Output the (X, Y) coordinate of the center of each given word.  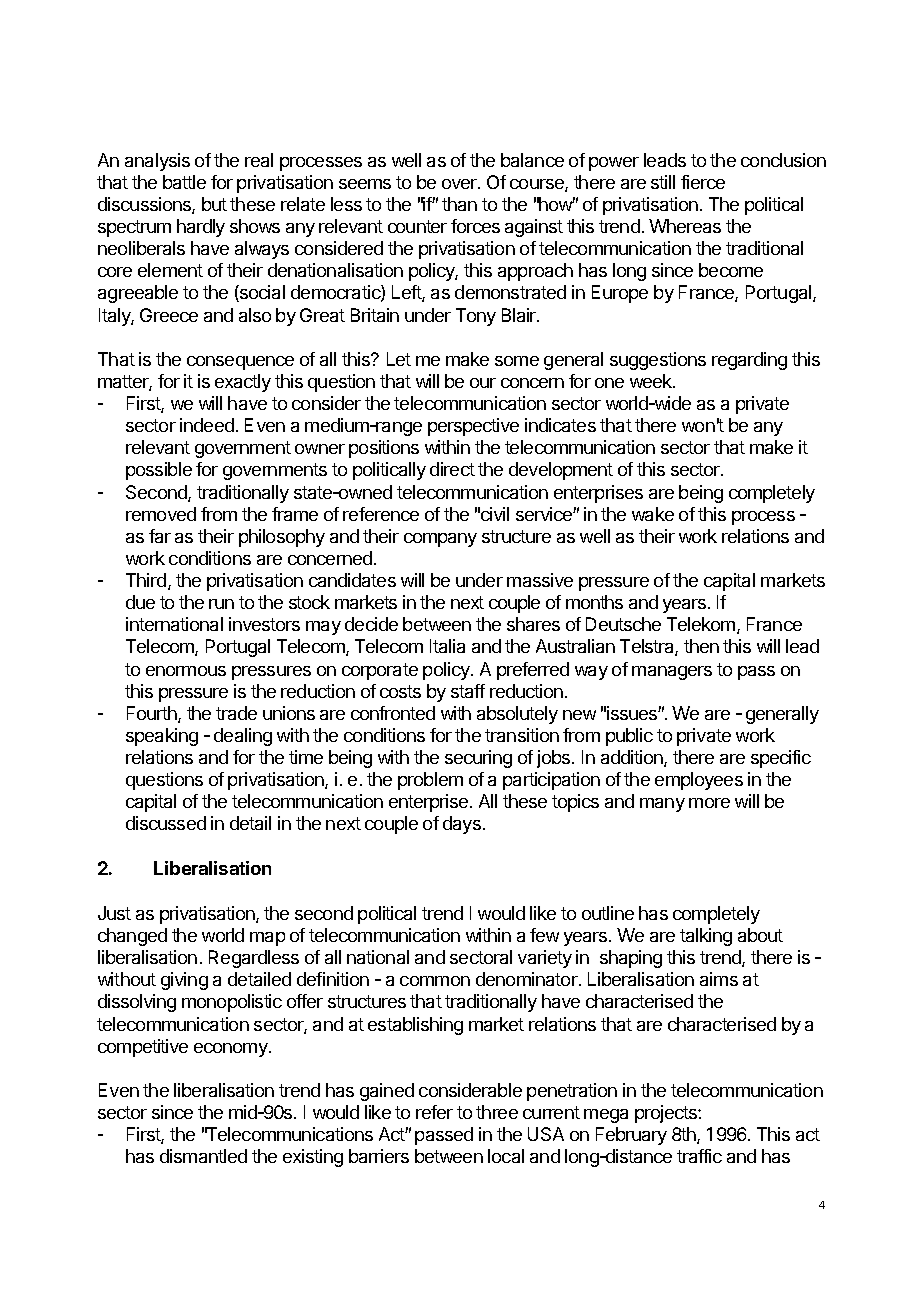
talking (706, 937)
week (652, 381)
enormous (186, 671)
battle (184, 182)
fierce (703, 182)
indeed (207, 425)
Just (114, 913)
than (459, 204)
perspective (473, 427)
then (701, 646)
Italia (447, 646)
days (462, 825)
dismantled (203, 1156)
